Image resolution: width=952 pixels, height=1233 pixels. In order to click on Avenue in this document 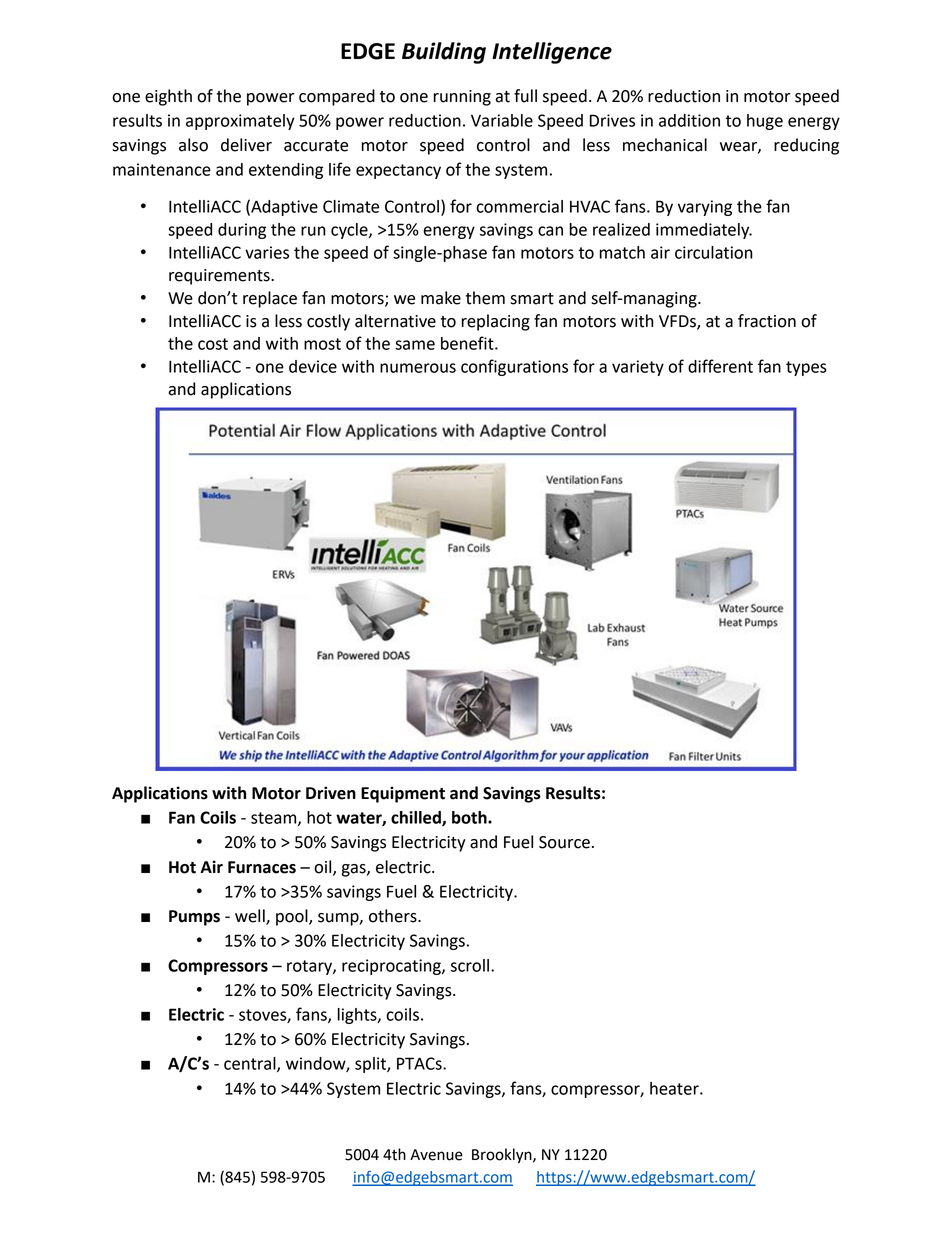, I will do `click(436, 1155)`.
